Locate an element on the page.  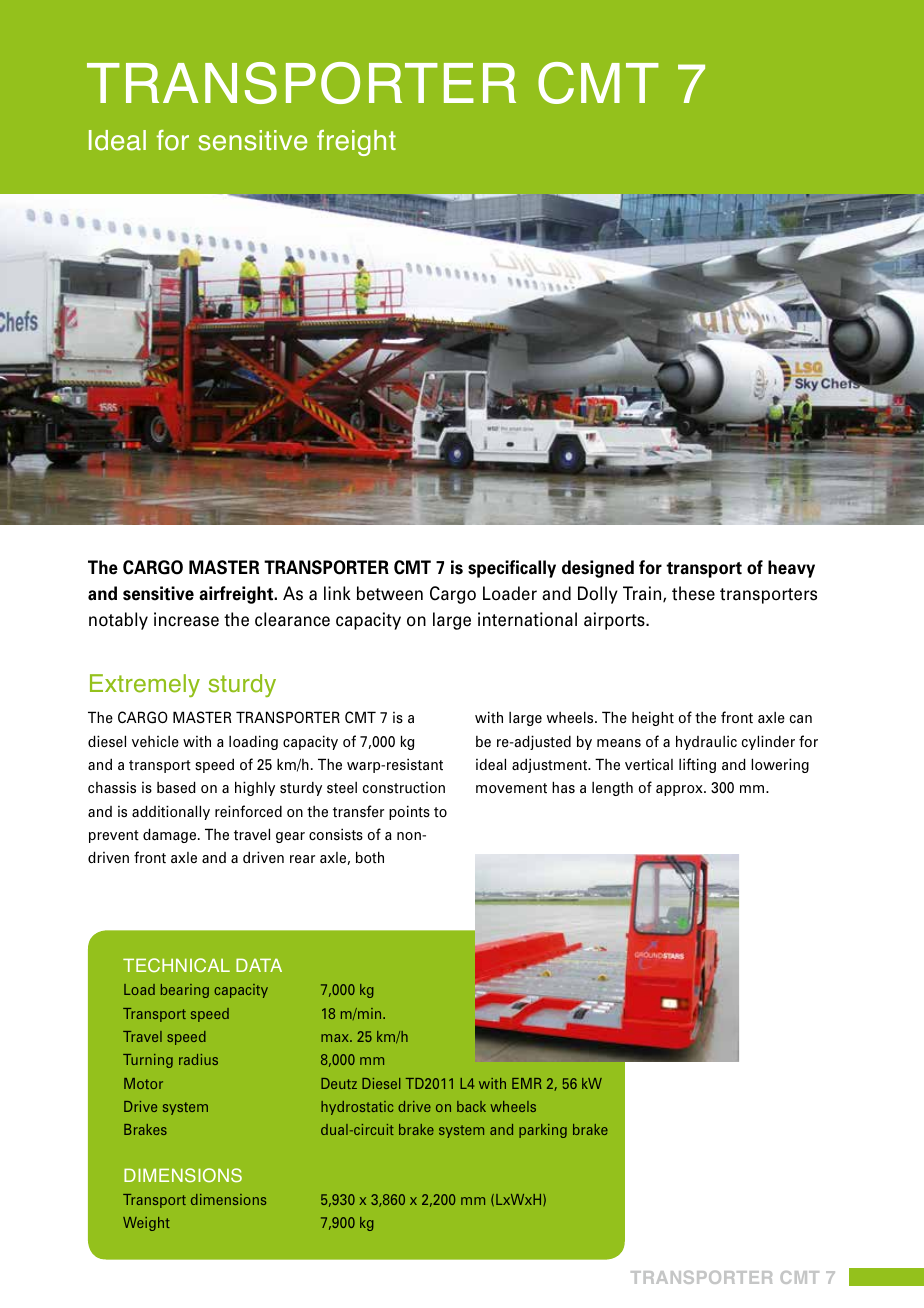
parking is located at coordinates (543, 1131).
